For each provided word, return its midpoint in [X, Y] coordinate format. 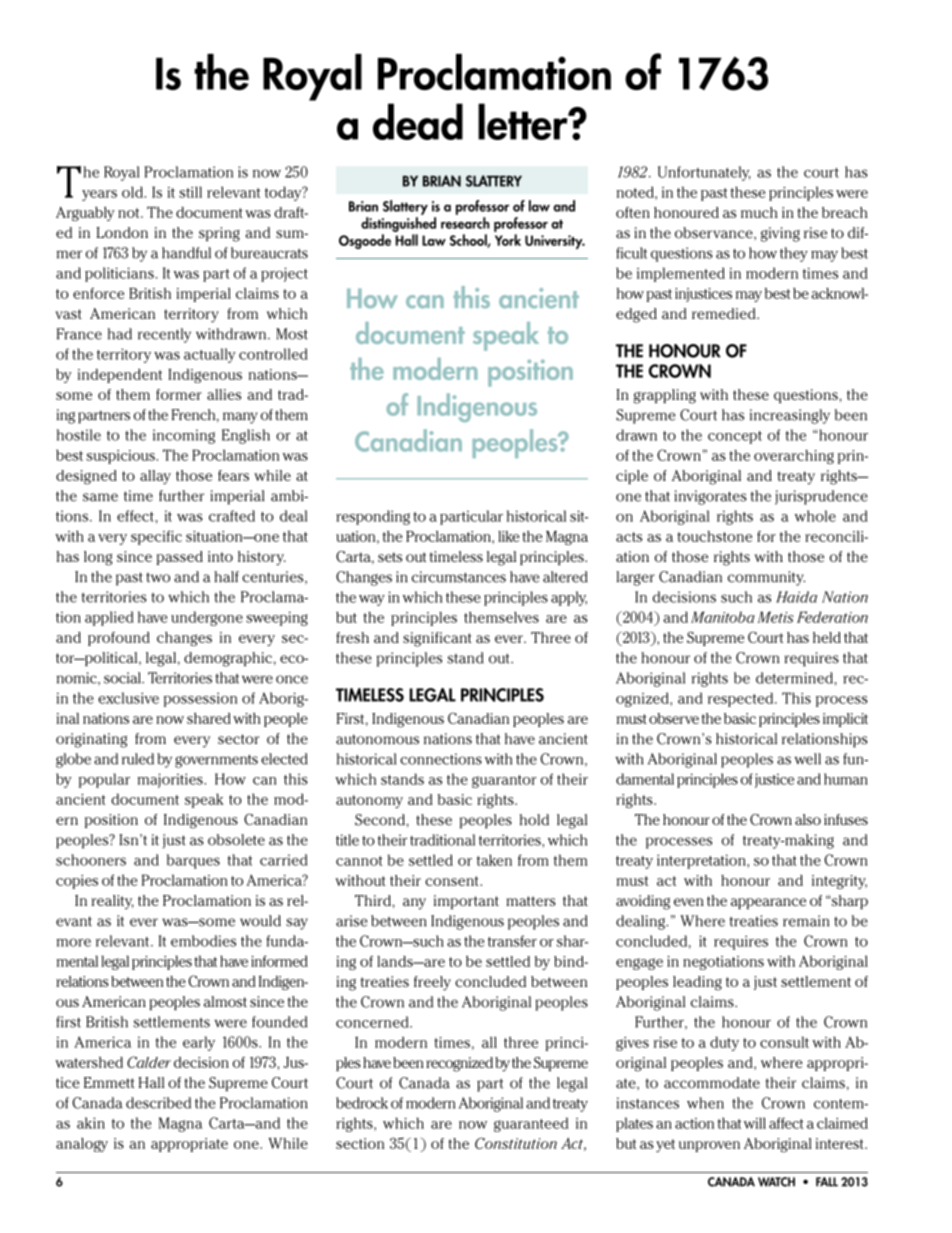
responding [373, 517]
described [158, 1103]
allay [155, 477]
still [190, 192]
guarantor [504, 781]
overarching [794, 457]
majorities [171, 780]
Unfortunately [704, 173]
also [808, 819]
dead [418, 121]
